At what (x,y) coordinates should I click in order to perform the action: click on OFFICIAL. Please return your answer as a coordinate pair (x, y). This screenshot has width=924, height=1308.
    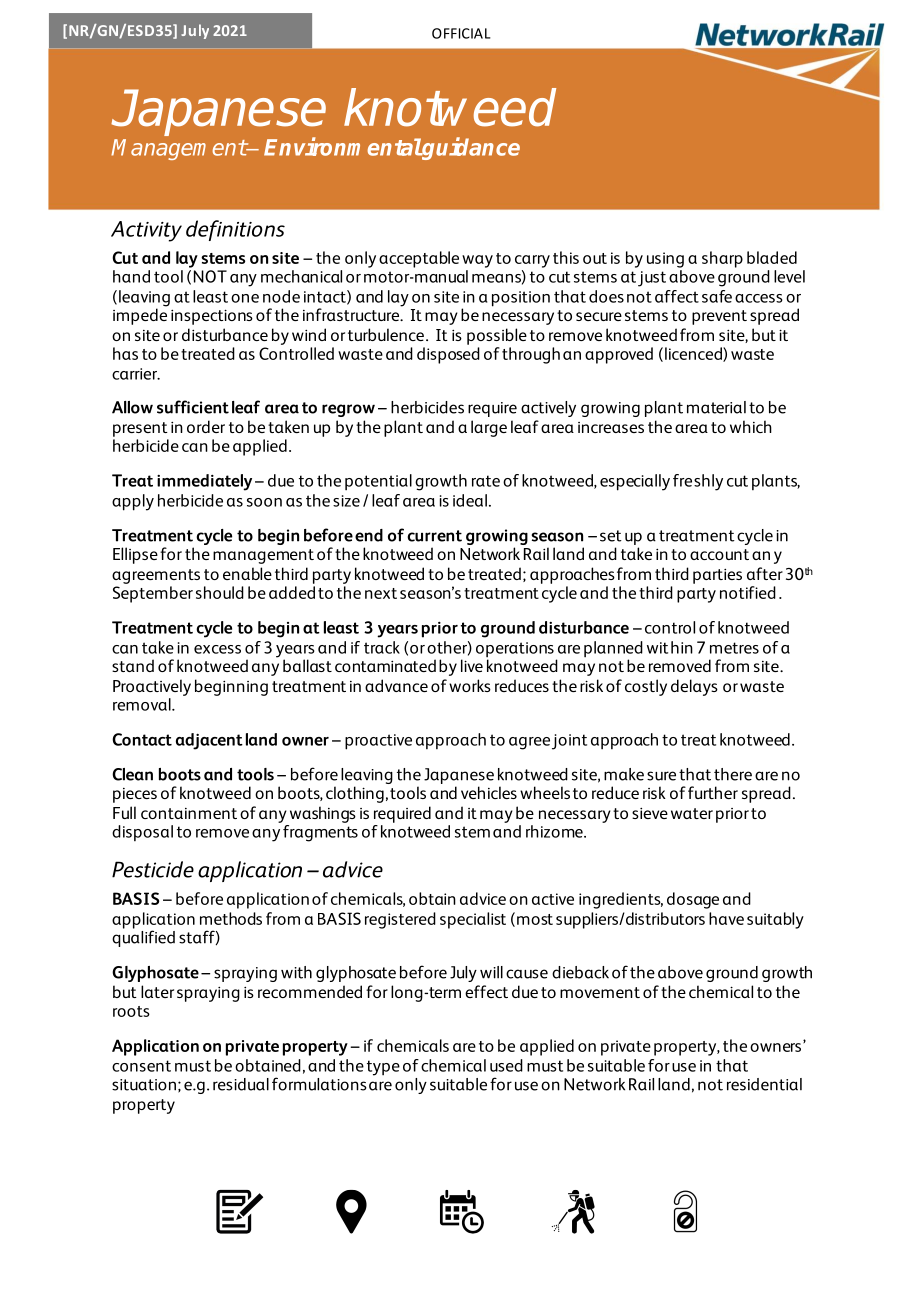
    Looking at the image, I should click on (461, 33).
